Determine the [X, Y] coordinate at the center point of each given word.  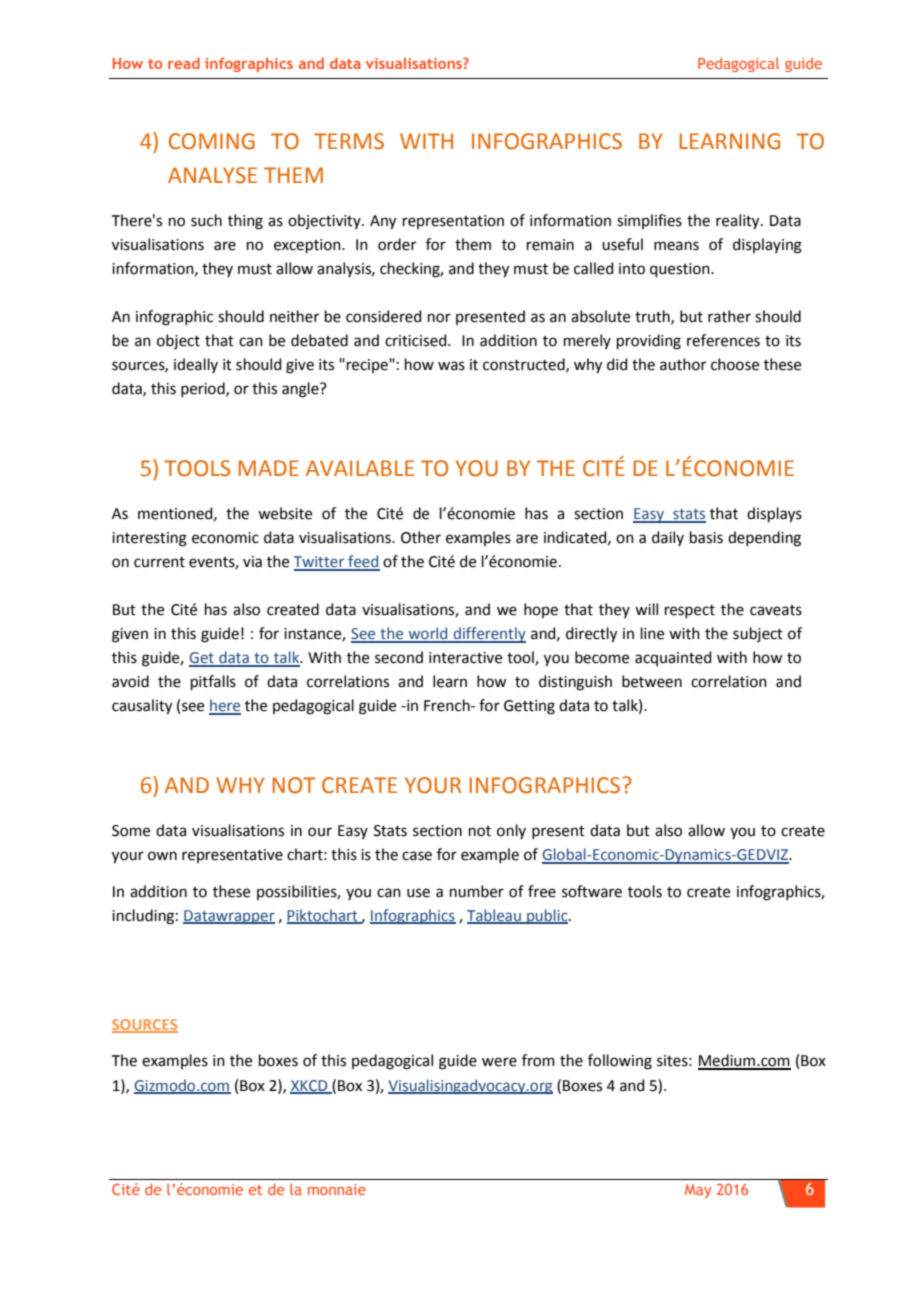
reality [739, 222]
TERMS [349, 141]
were [499, 1062]
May [698, 1191]
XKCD [310, 1086]
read [184, 63]
